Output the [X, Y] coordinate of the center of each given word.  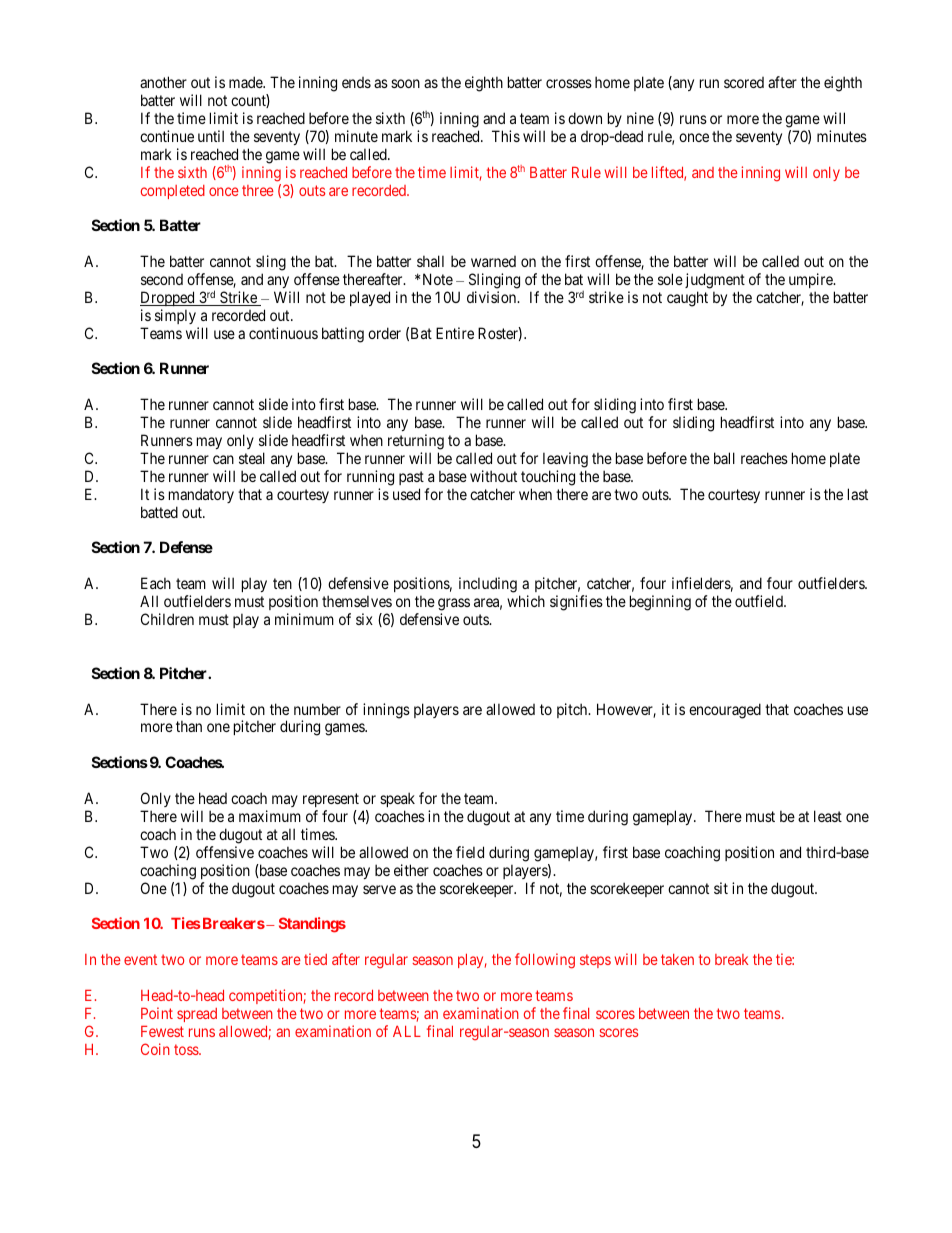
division [493, 297]
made [247, 82]
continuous [283, 333]
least [828, 816]
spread [197, 1015]
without [493, 476]
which [526, 601]
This [506, 136]
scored [744, 82]
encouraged [725, 711]
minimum [304, 619]
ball [724, 458]
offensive [225, 852]
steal [252, 458]
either [411, 870]
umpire [812, 280]
